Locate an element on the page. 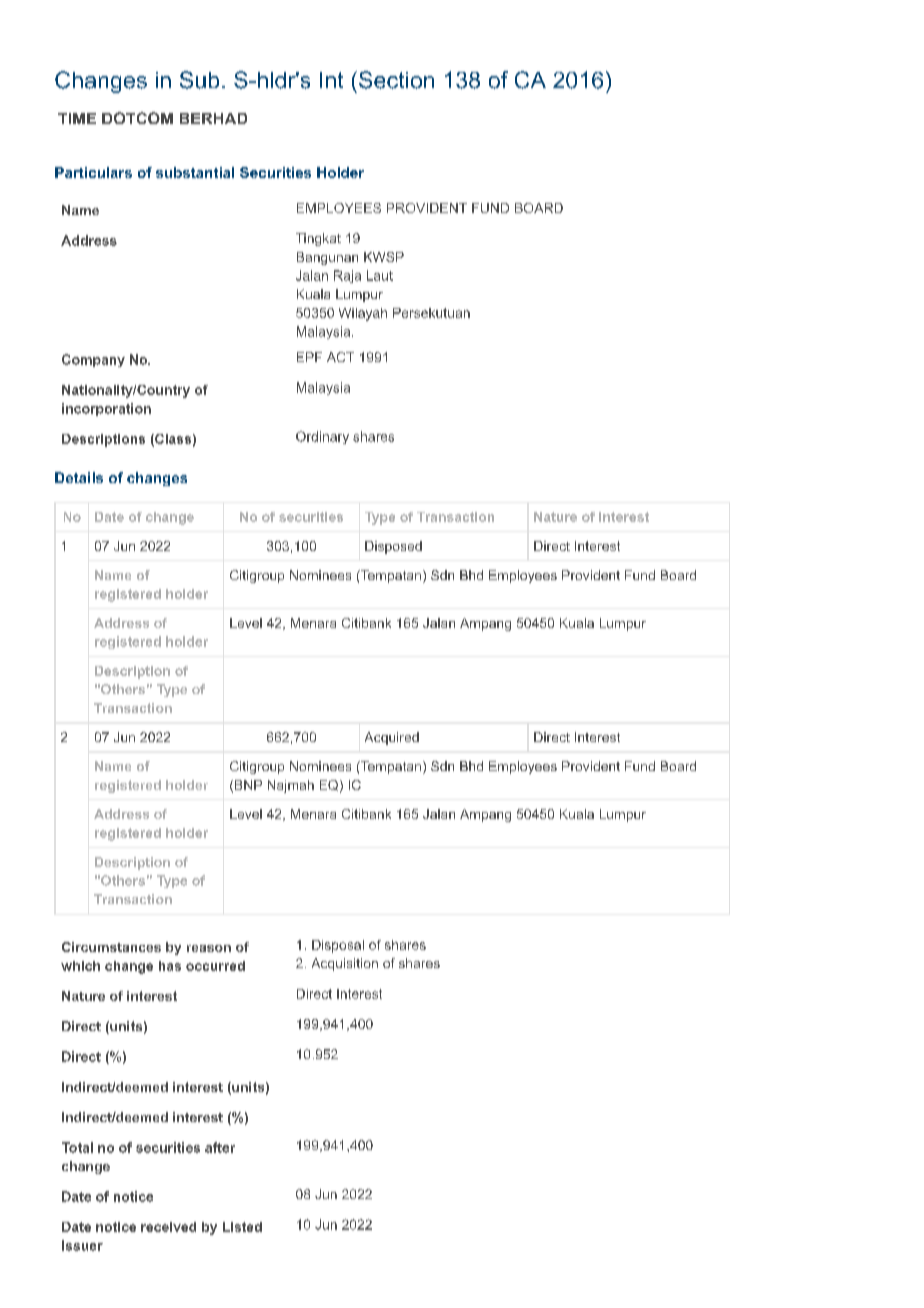 The width and height of the document is (924, 1308). Acquired is located at coordinates (392, 738).
